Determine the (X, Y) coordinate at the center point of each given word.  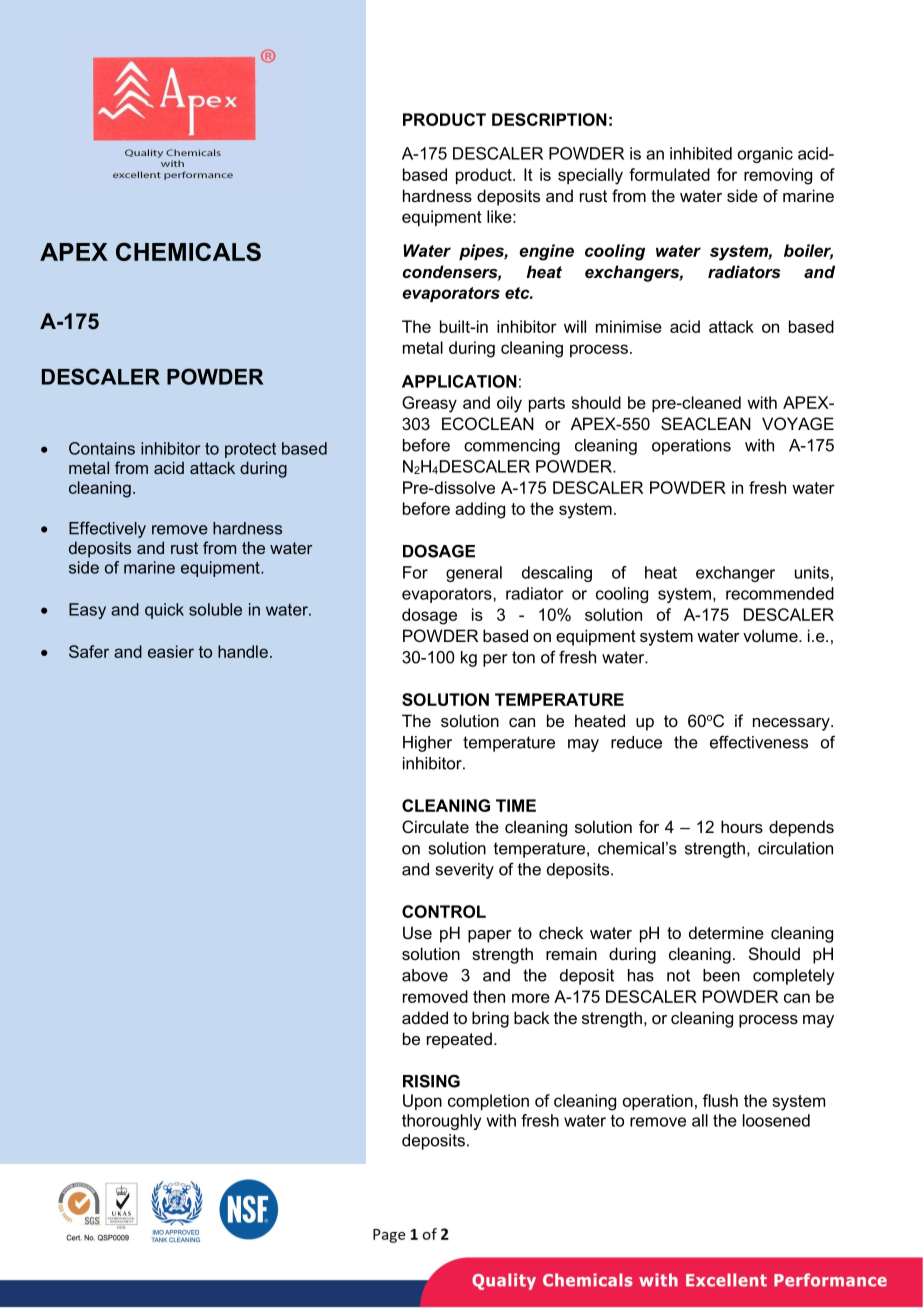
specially (590, 176)
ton (523, 657)
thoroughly (441, 1122)
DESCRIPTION (549, 119)
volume (771, 635)
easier (171, 651)
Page (389, 1236)
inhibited (701, 153)
